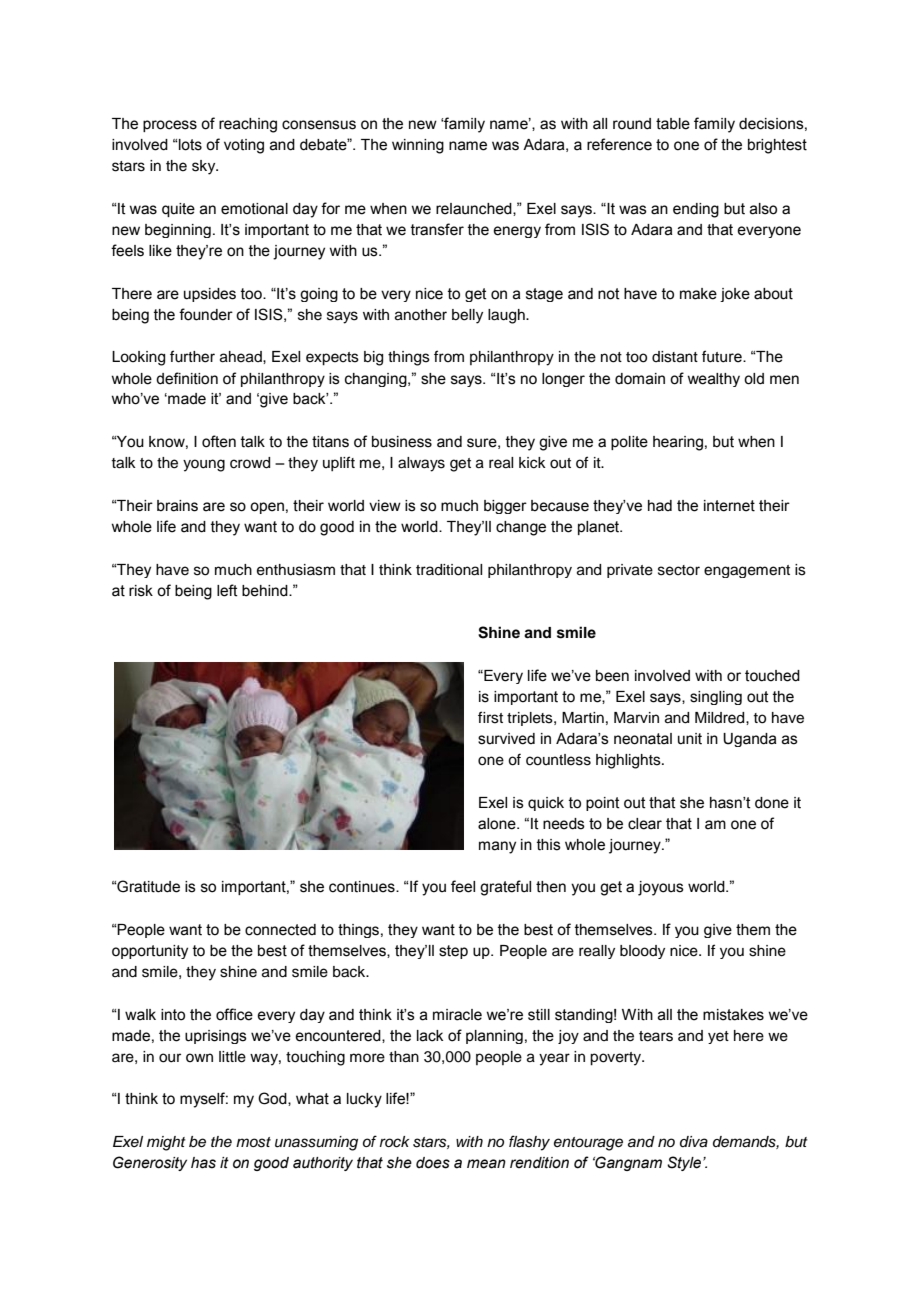 The image size is (924, 1308). Describe the element at coordinates (402, 442) in the document. I see `business` at that location.
